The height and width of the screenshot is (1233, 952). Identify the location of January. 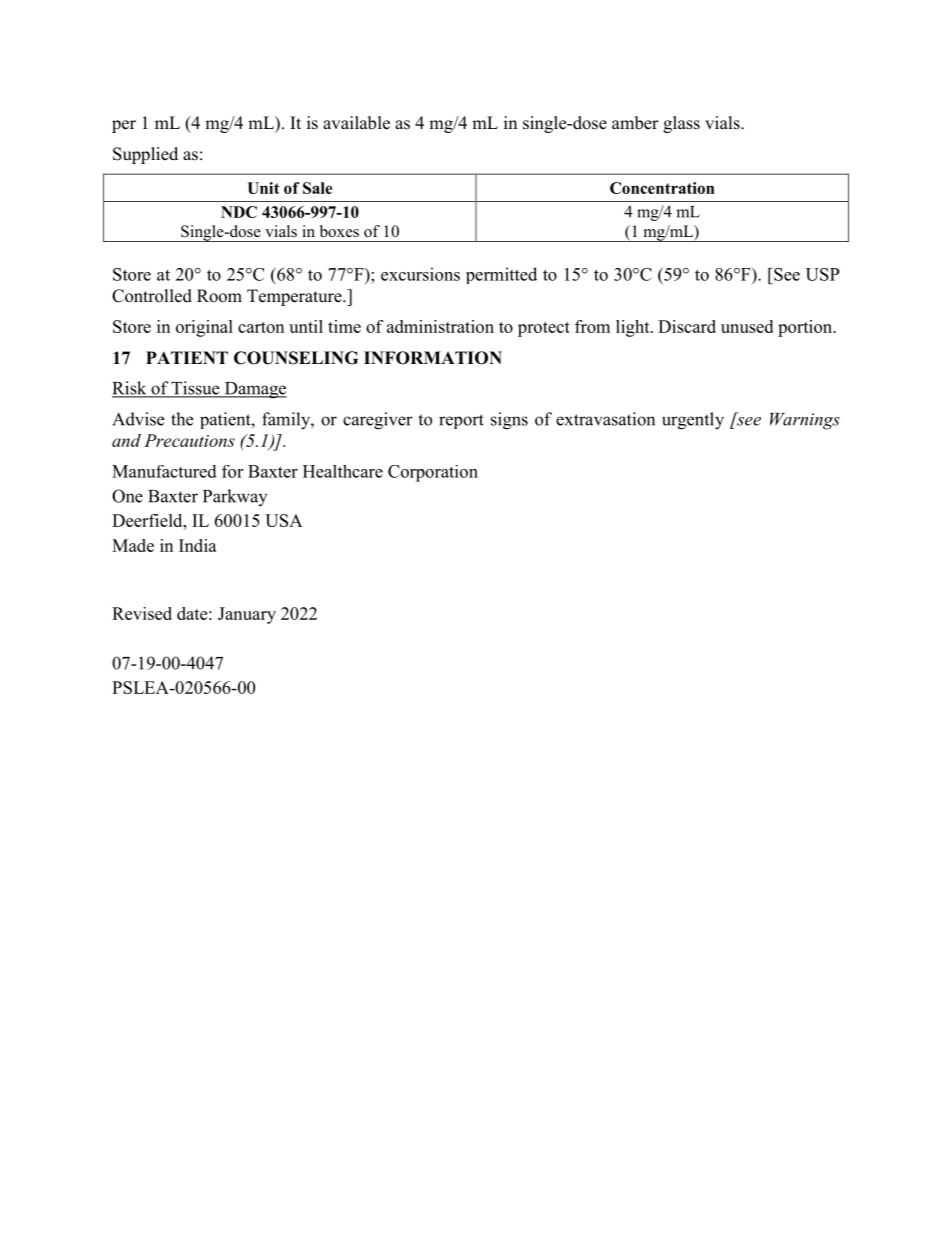
(247, 615).
